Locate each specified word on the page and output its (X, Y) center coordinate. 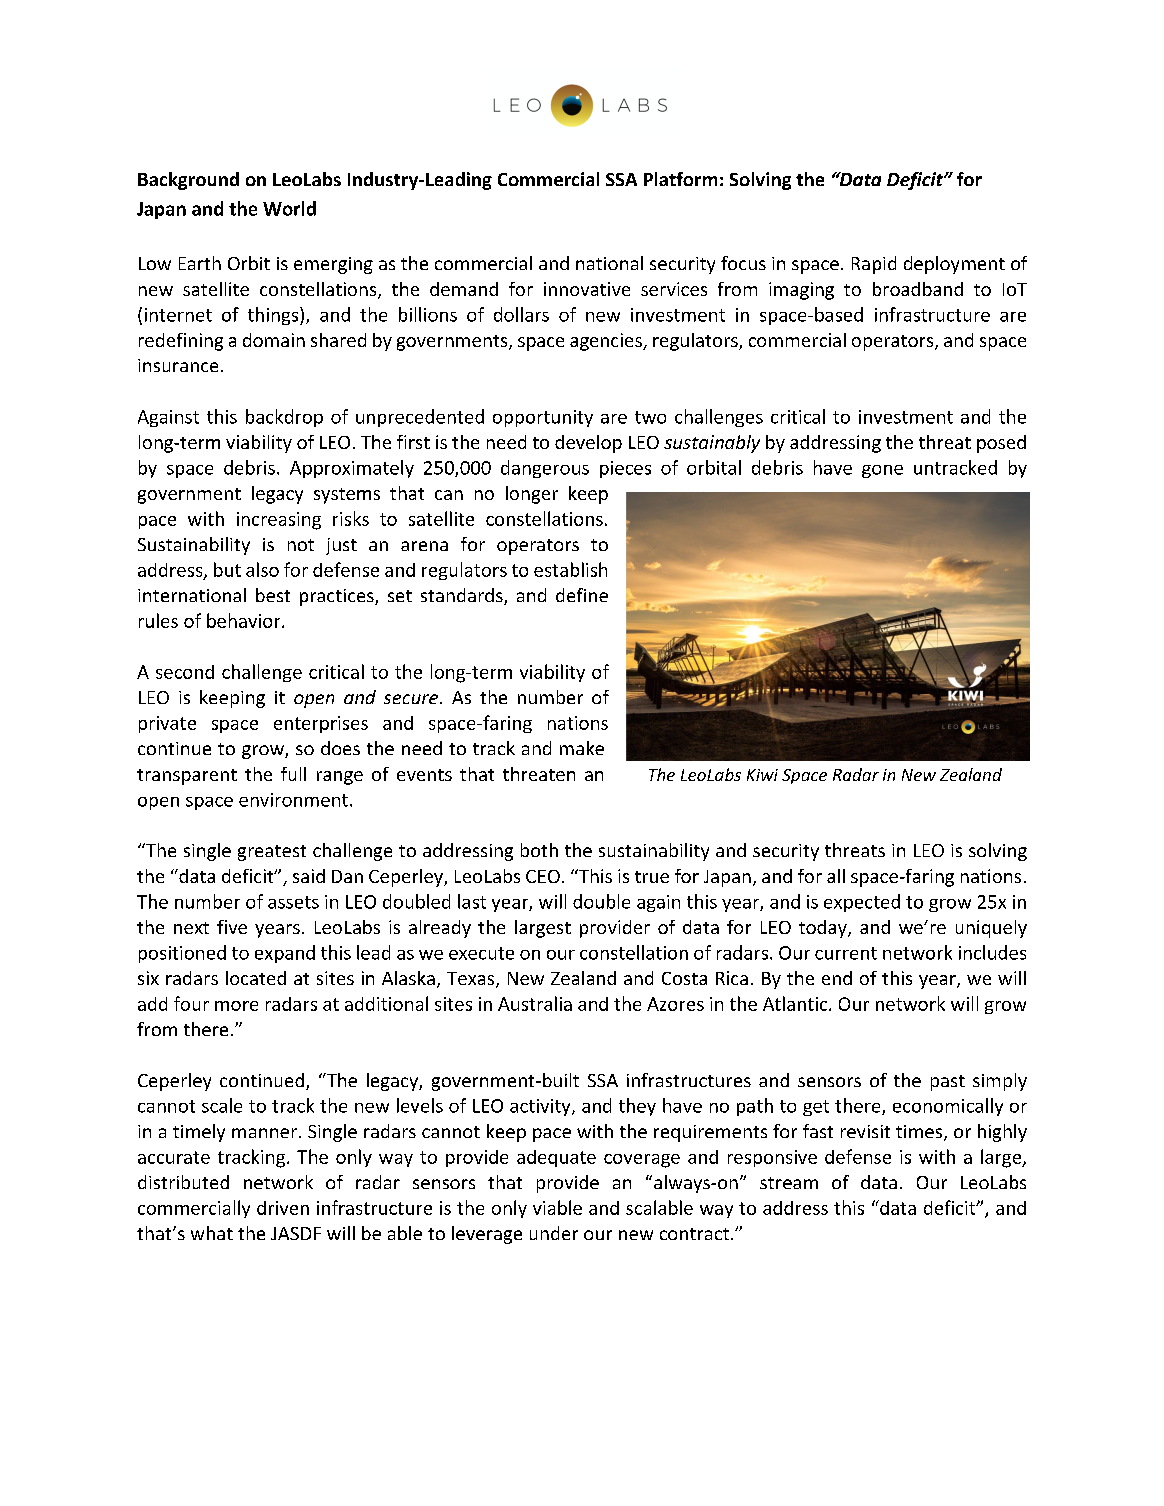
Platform (680, 179)
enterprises (321, 724)
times (920, 1133)
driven (283, 1208)
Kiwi (762, 775)
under (554, 1233)
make (582, 748)
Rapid (874, 265)
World (289, 208)
